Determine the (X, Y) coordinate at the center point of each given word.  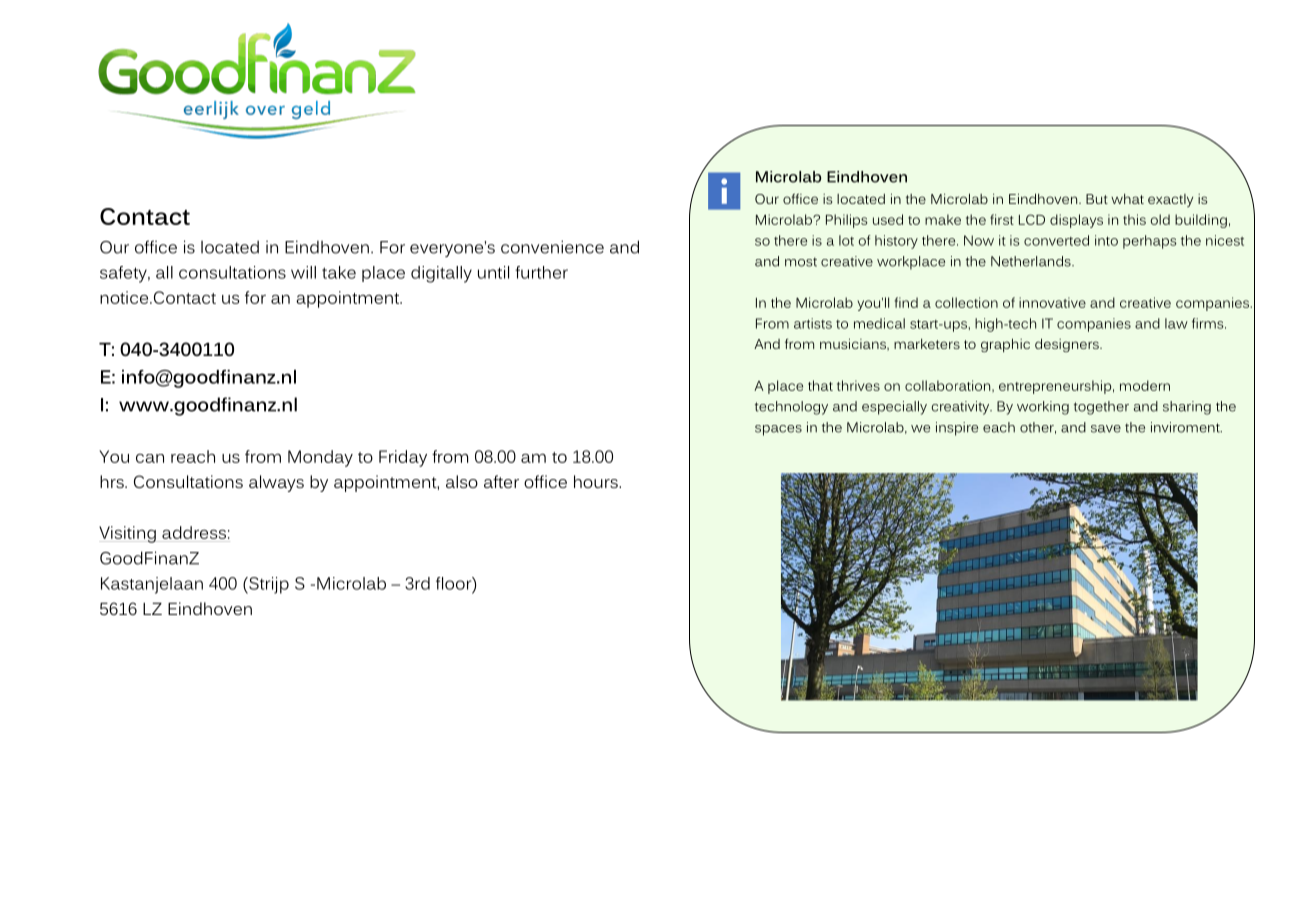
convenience (552, 247)
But (1097, 199)
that (820, 385)
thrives (858, 385)
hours (597, 481)
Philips (846, 221)
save (1106, 429)
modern (1145, 385)
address (194, 532)
